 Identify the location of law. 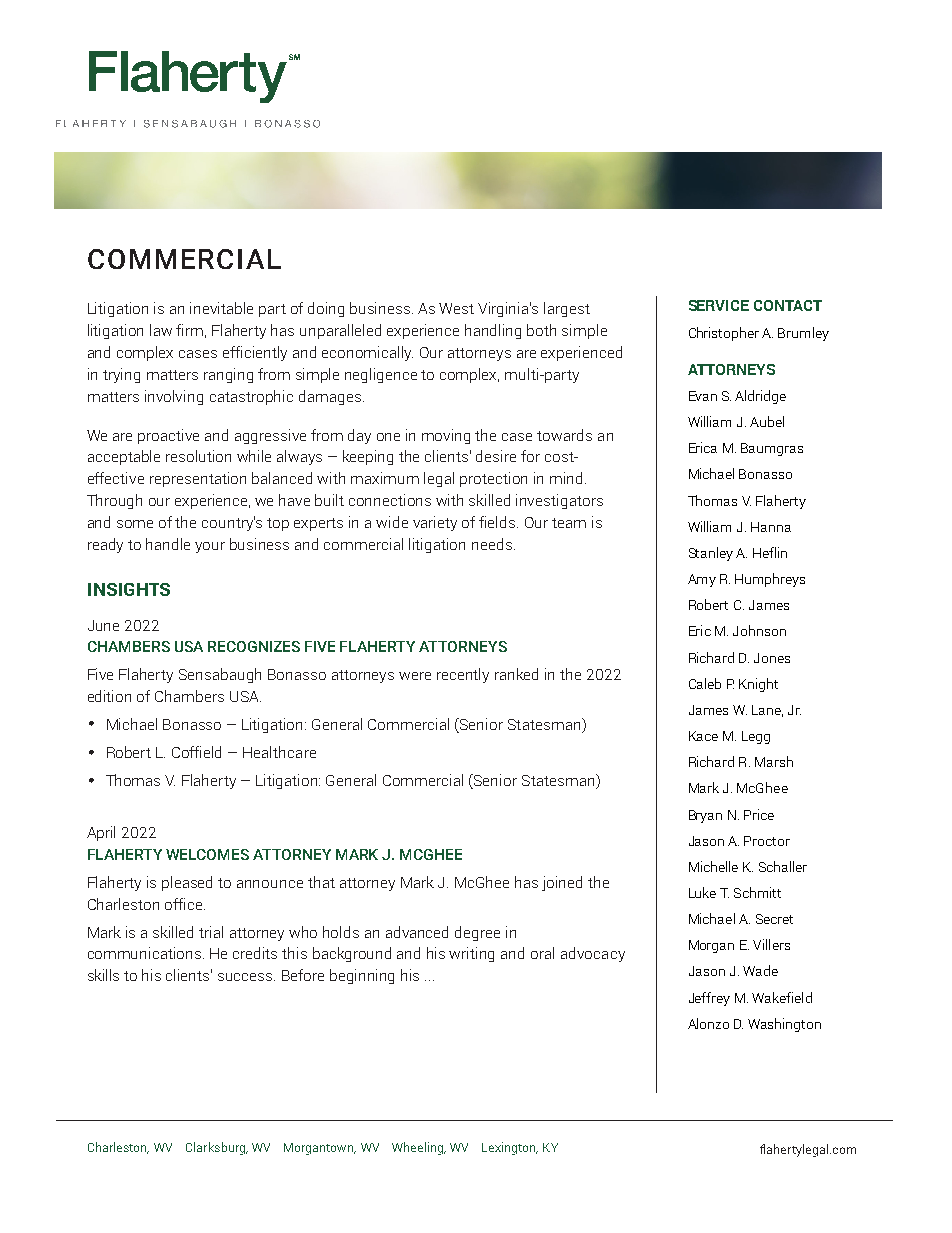
(161, 330).
